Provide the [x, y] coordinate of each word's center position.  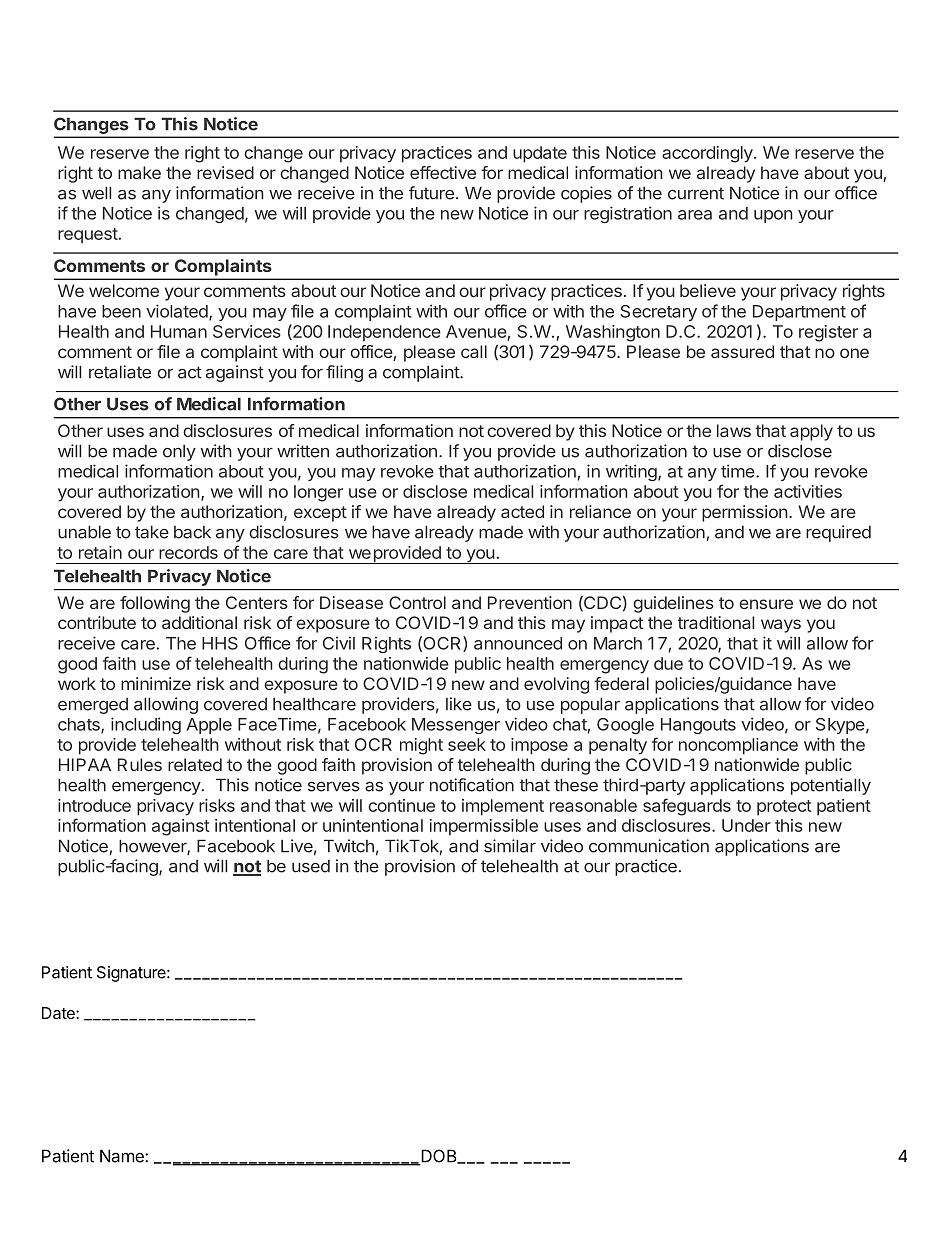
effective [443, 172]
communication [649, 846]
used [311, 866]
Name [123, 1156]
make [139, 172]
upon [773, 216]
